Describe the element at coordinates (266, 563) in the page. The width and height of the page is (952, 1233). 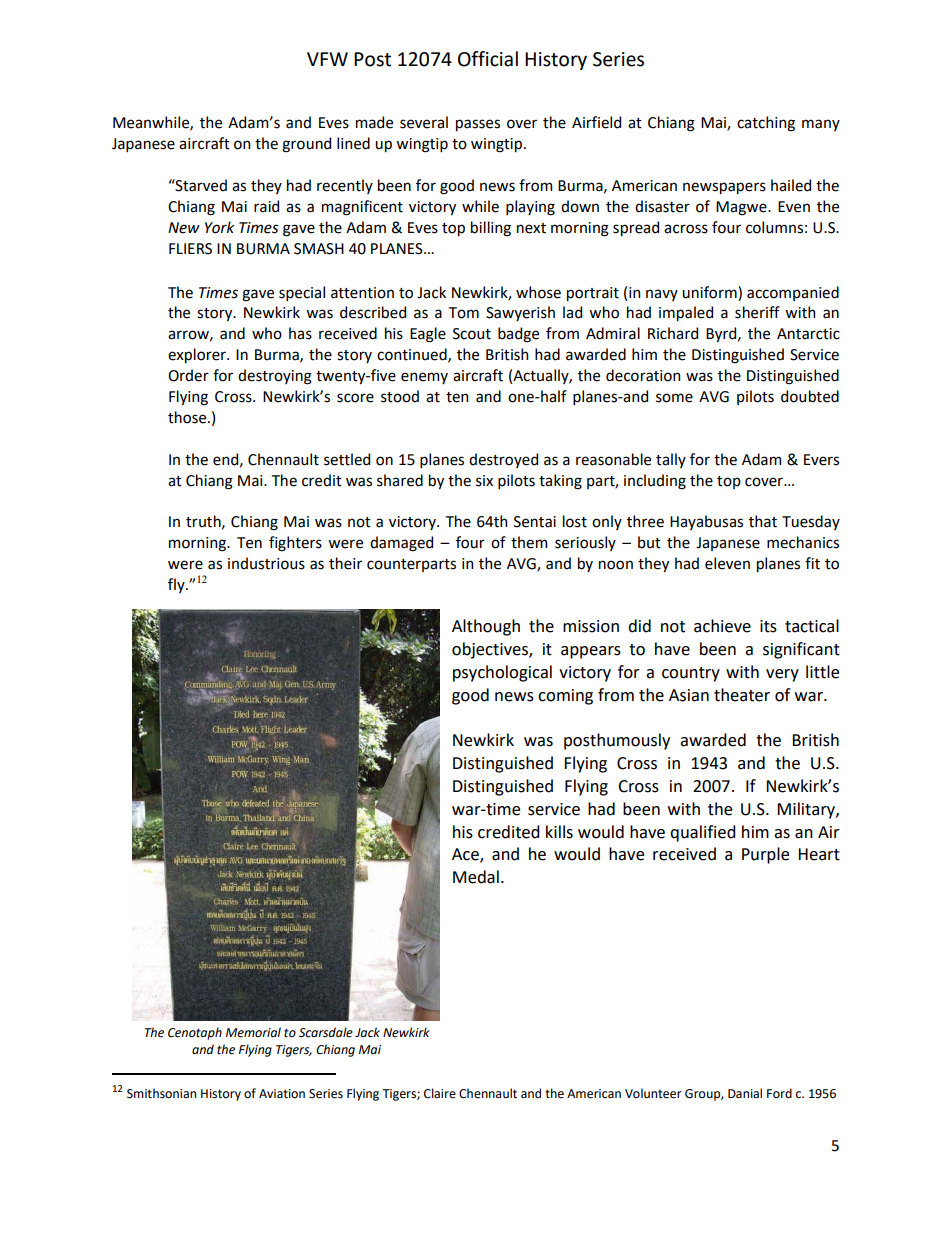
I see `industrious` at that location.
